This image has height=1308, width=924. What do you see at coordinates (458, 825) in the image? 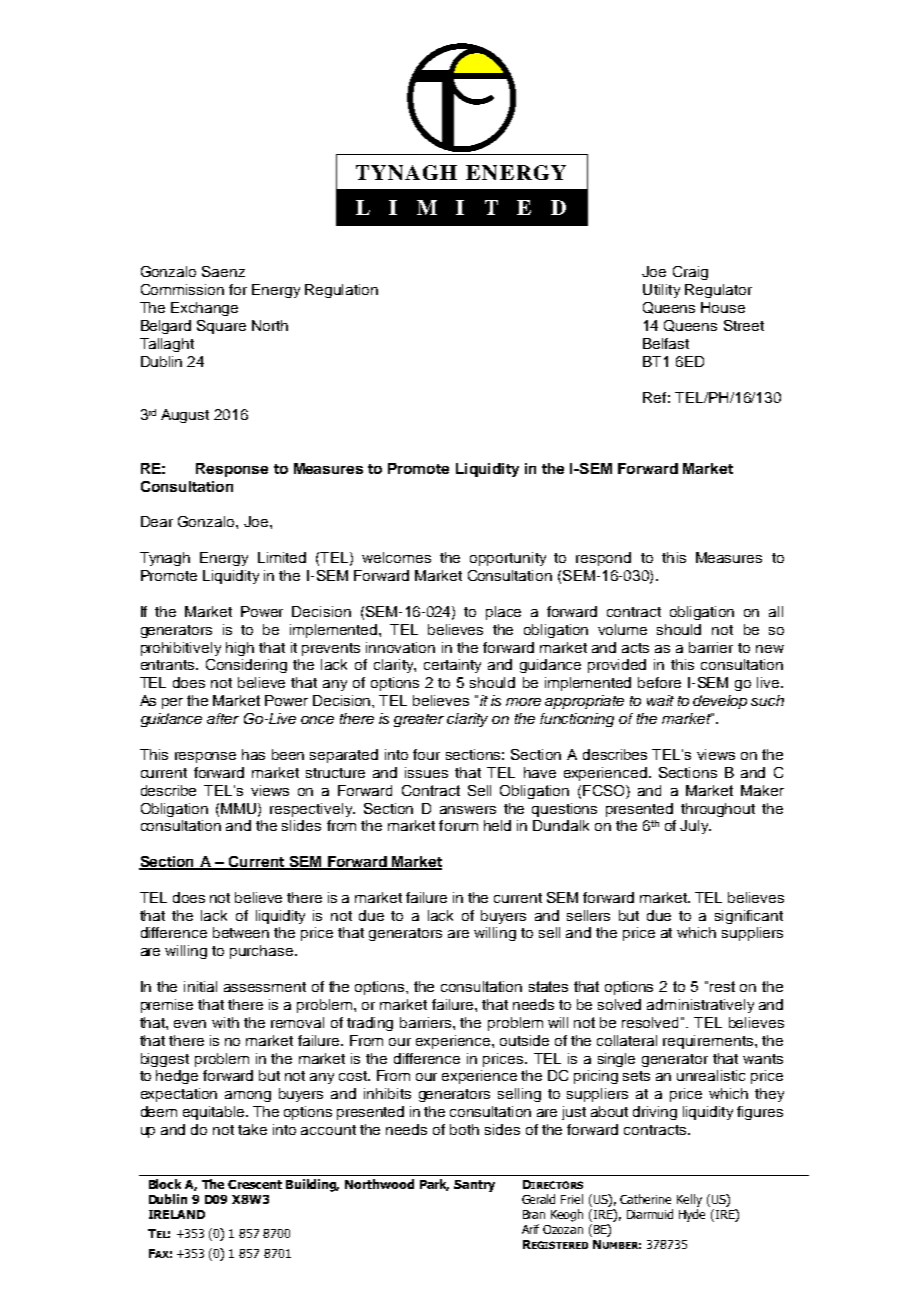
I see `forum` at bounding box center [458, 825].
